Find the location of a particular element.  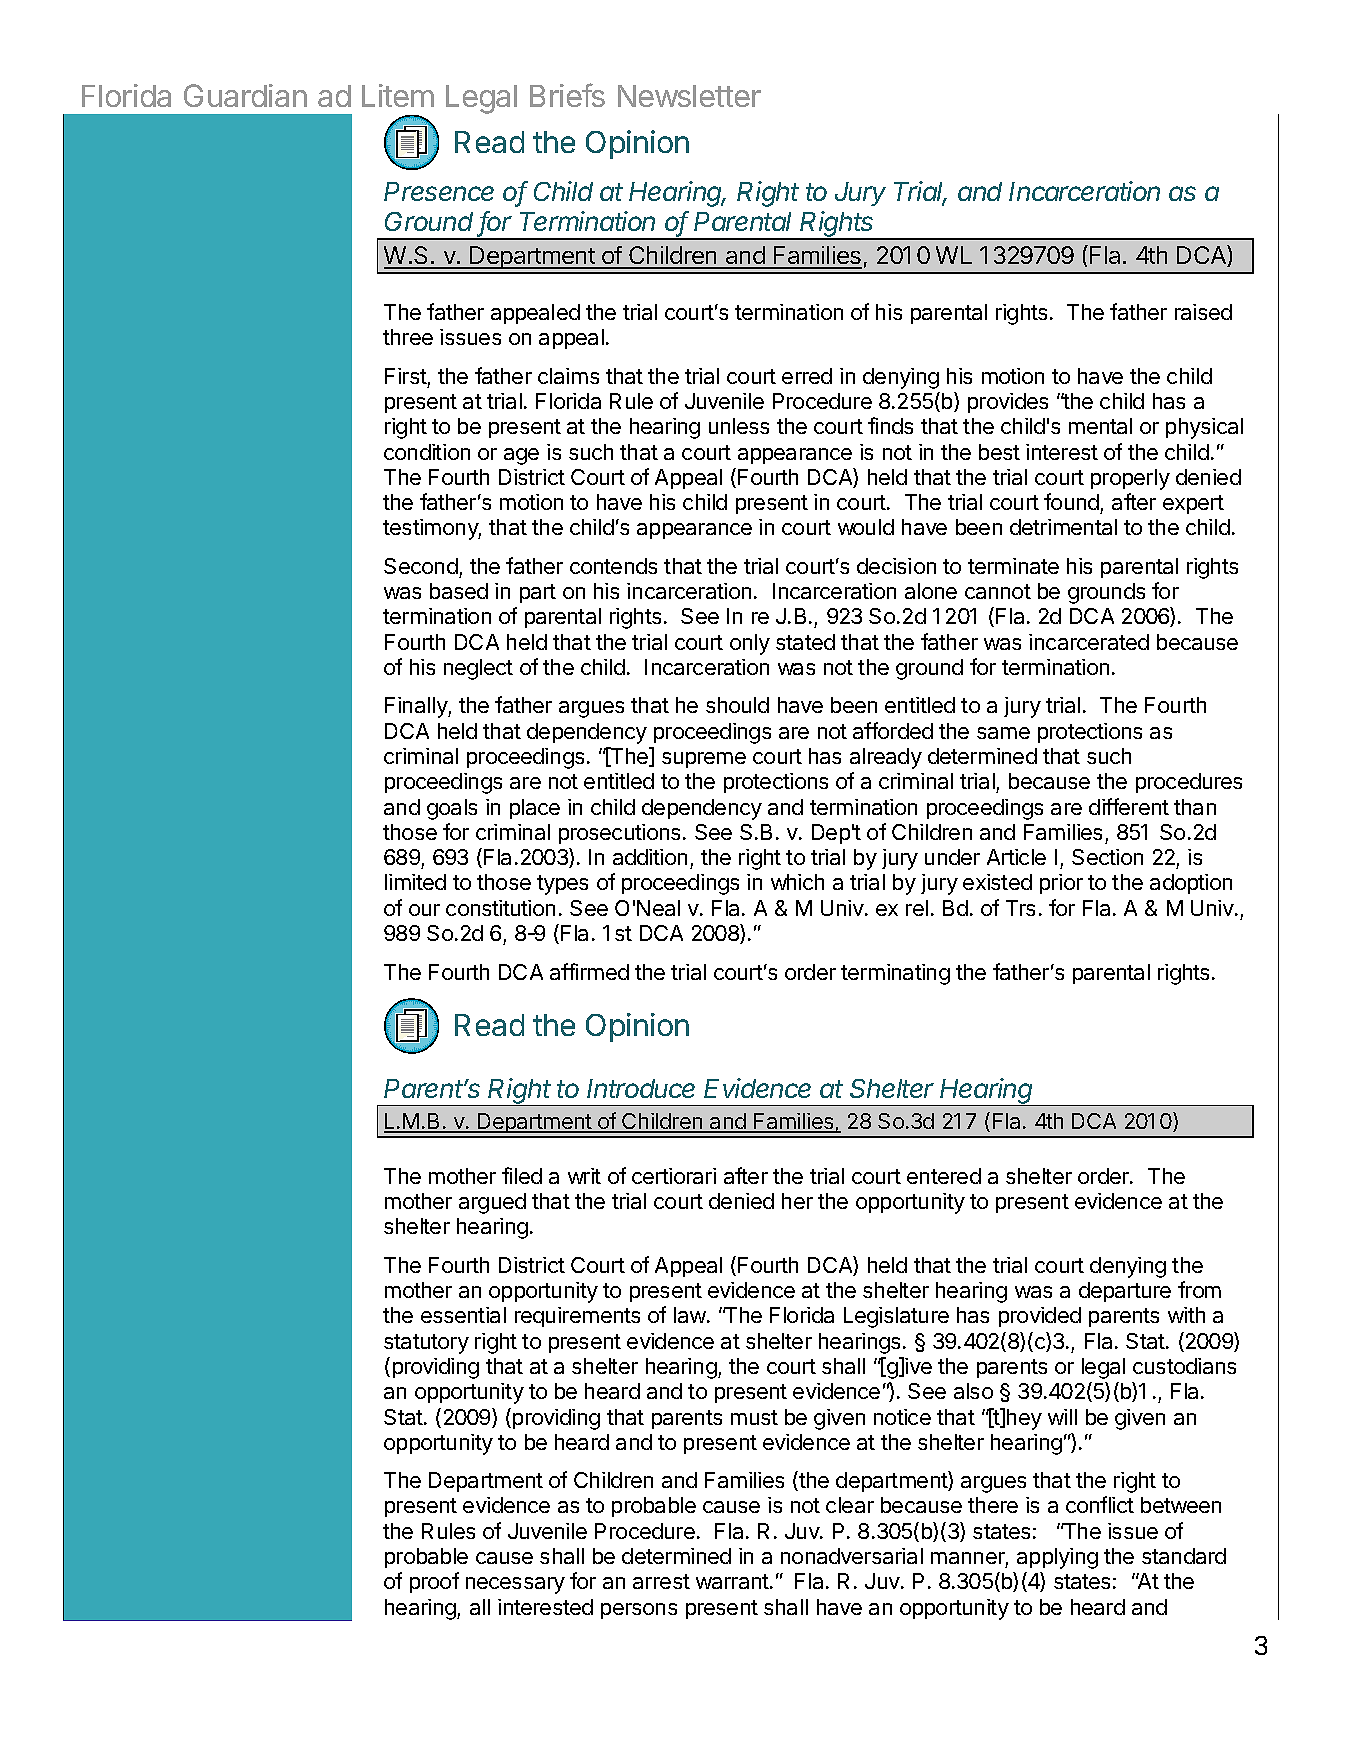

Litem is located at coordinates (398, 95).
